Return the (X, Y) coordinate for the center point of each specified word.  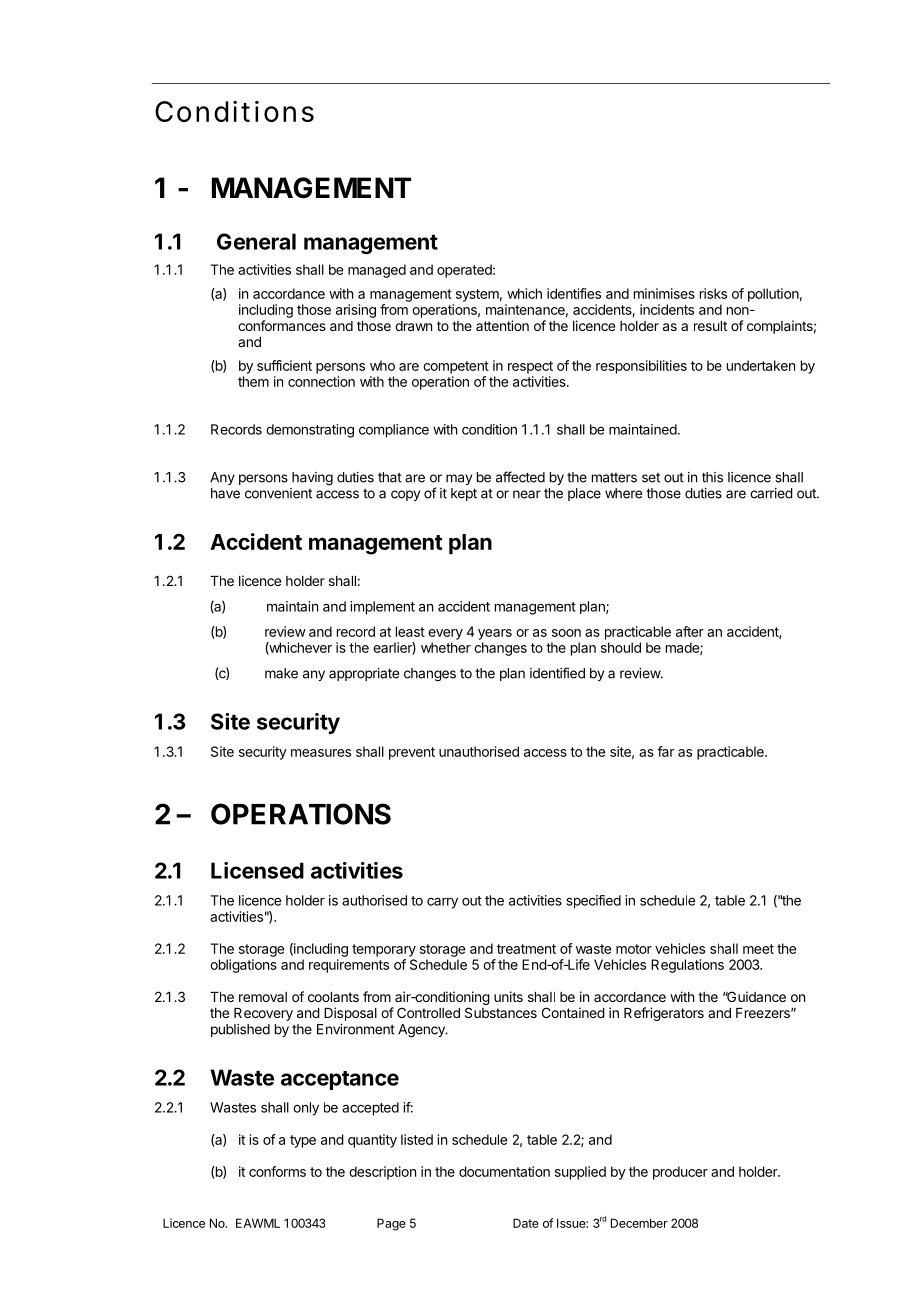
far (665, 751)
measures (321, 753)
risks (713, 293)
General (256, 241)
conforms (277, 1171)
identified (557, 673)
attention (502, 325)
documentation (504, 1171)
